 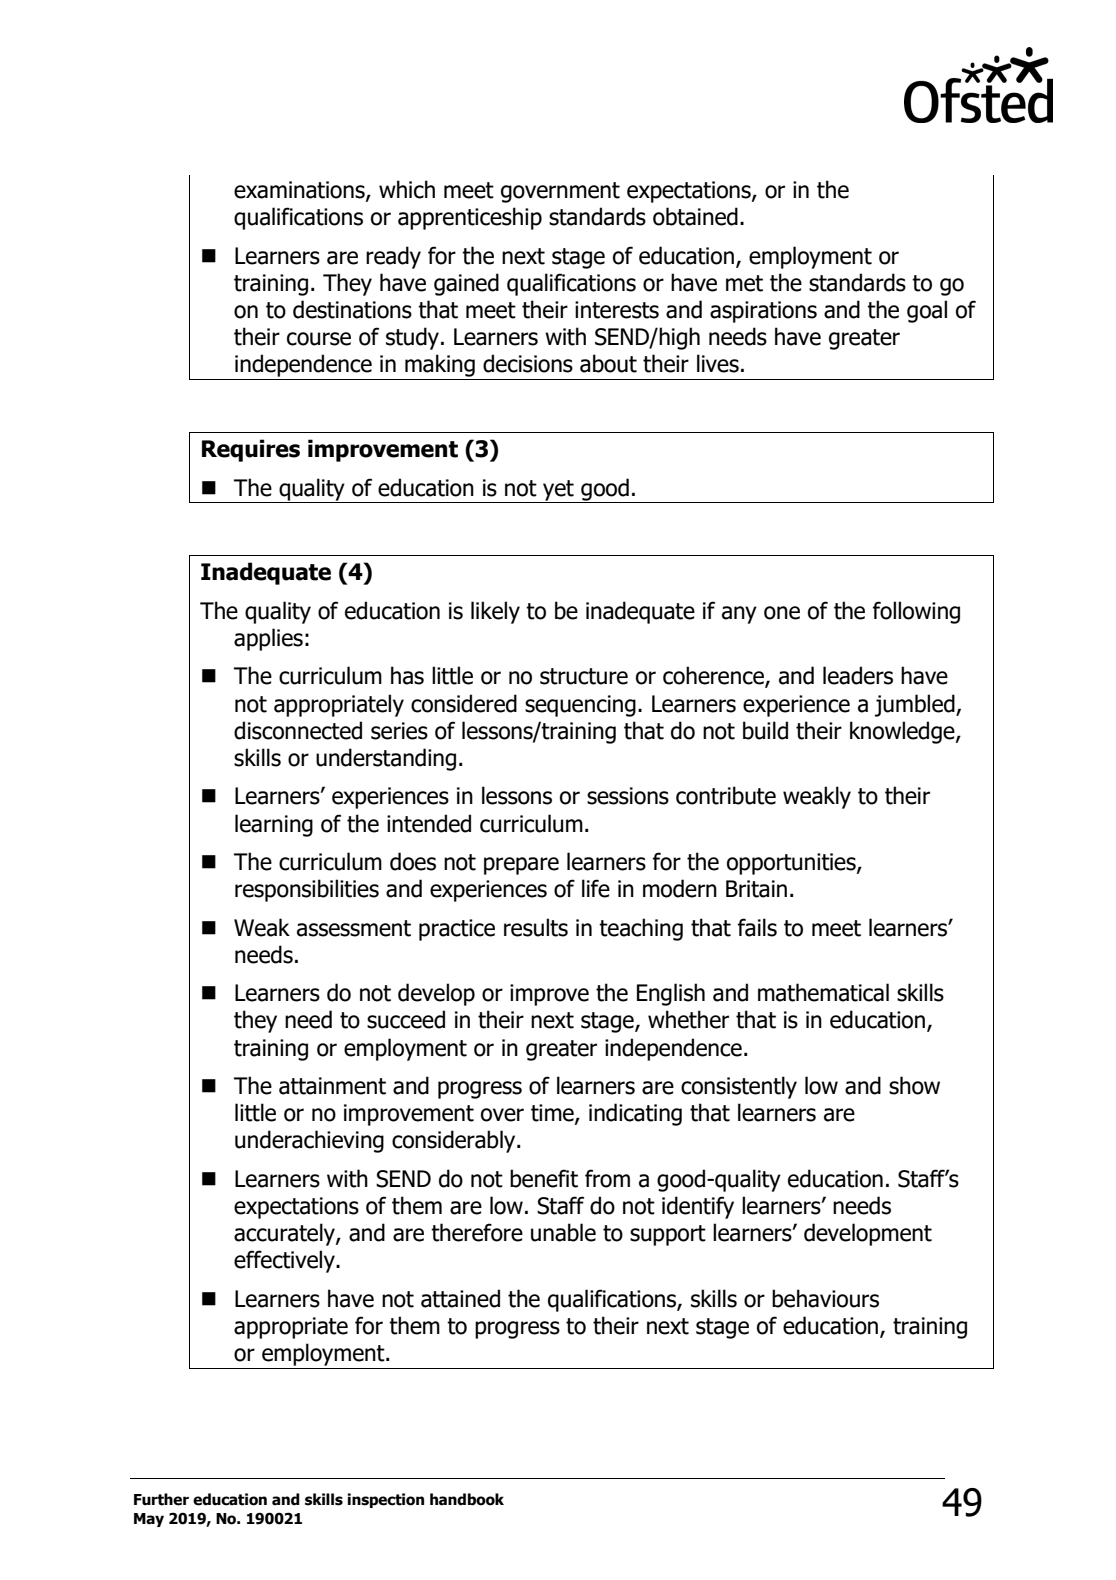 What do you see at coordinates (744, 283) in the document?
I see `met` at bounding box center [744, 283].
